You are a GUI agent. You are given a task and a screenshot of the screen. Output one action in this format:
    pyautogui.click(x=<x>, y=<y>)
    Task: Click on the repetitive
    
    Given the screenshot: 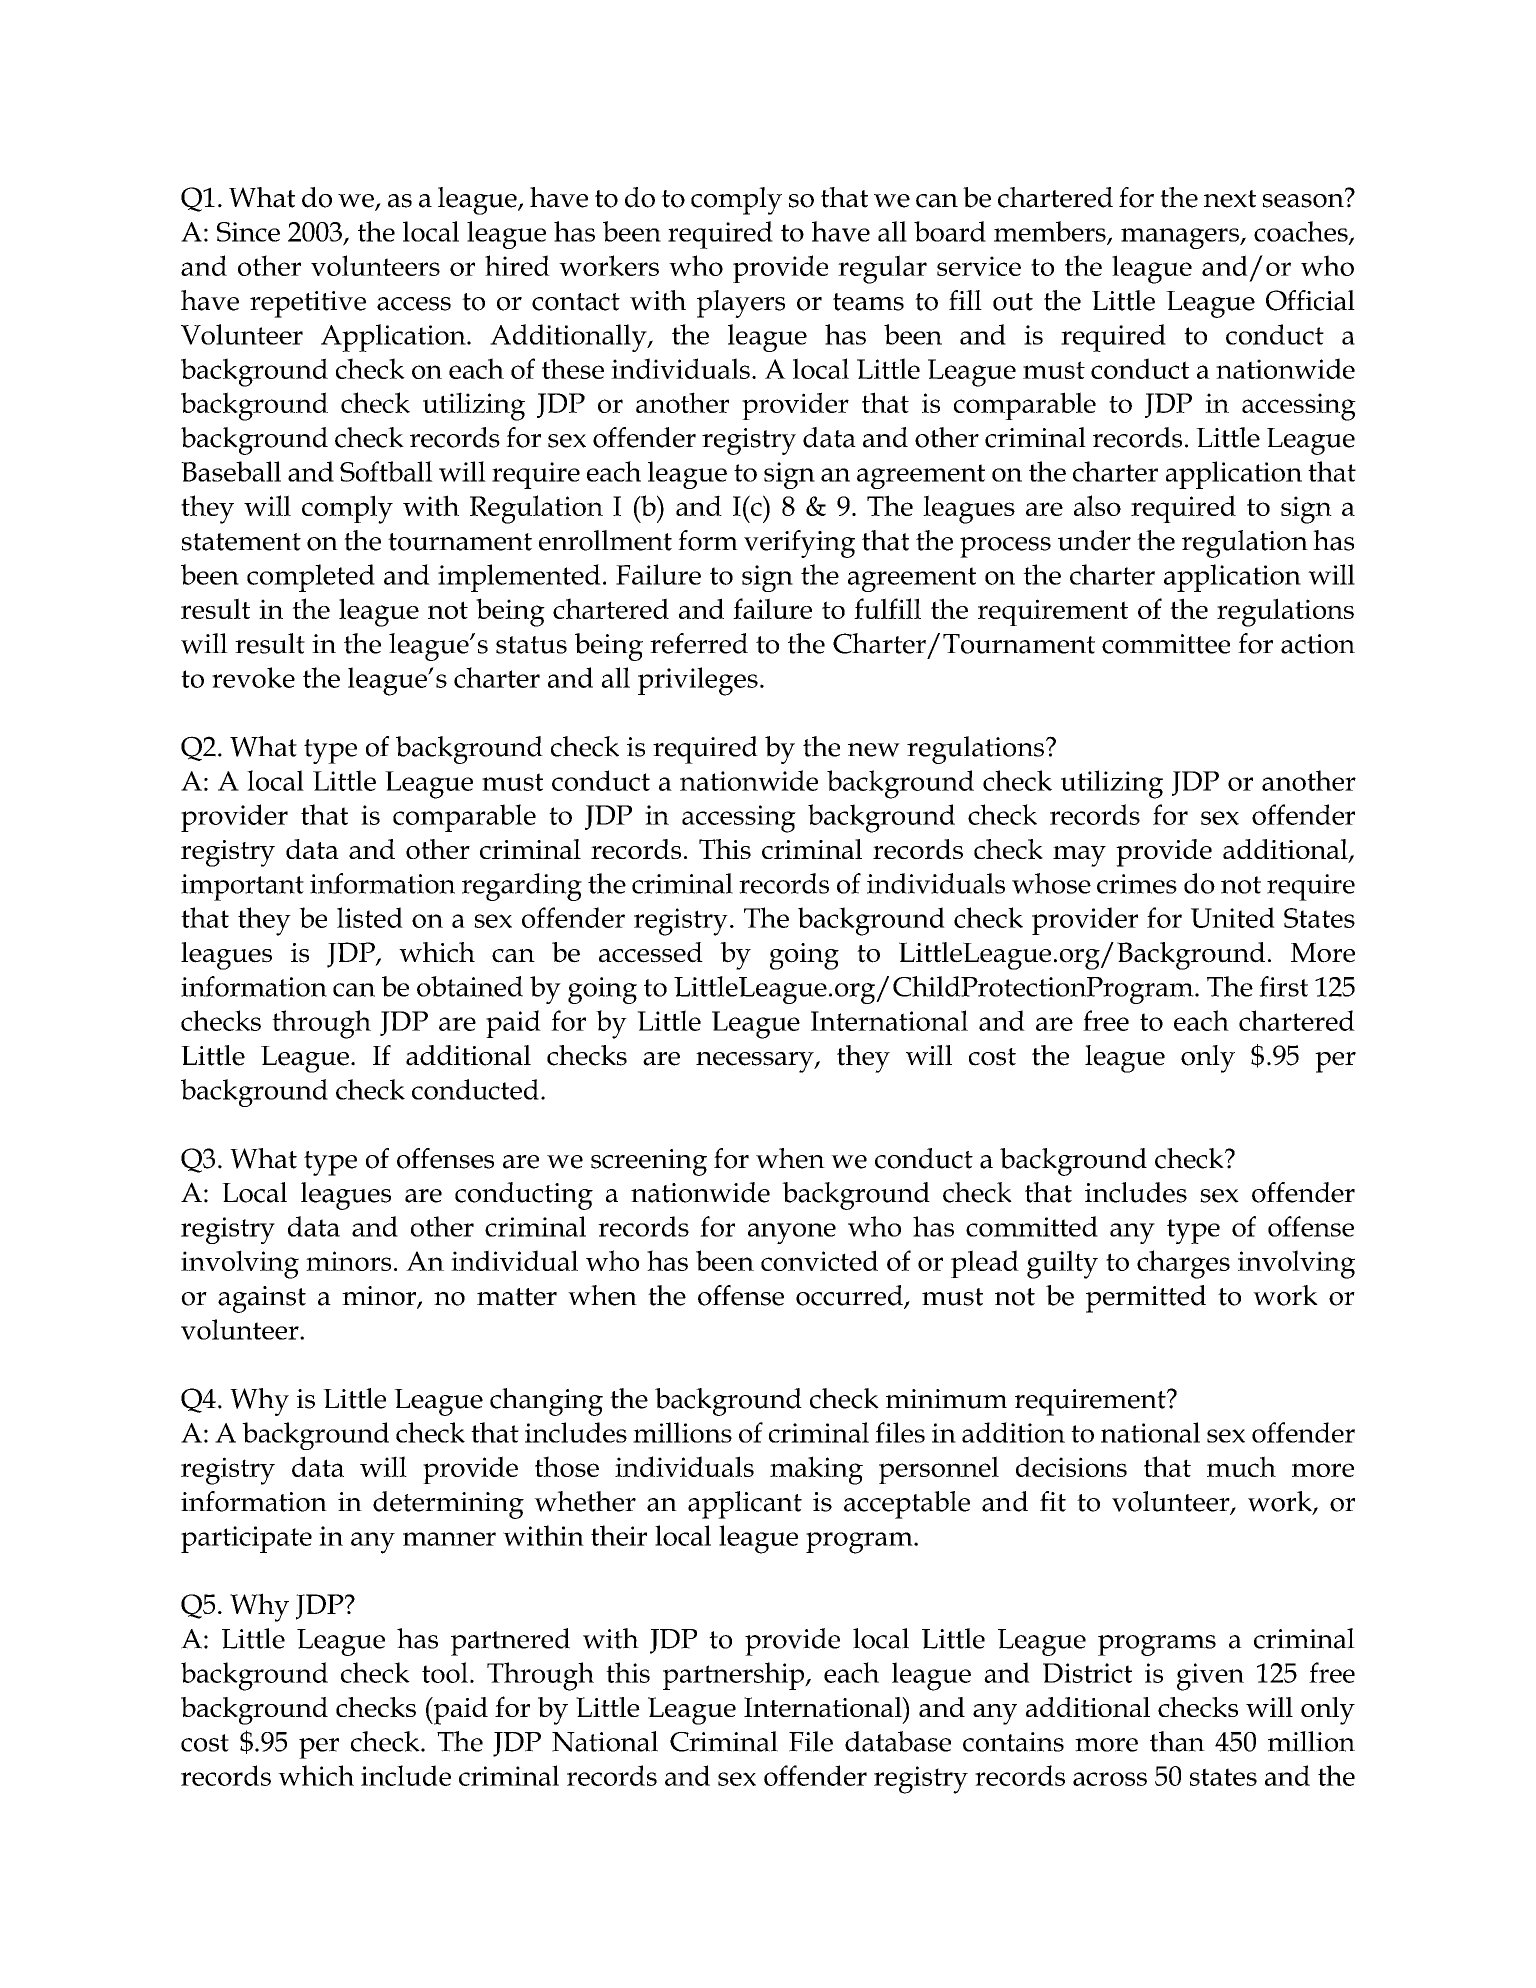 What is the action you would take?
    pyautogui.click(x=308, y=304)
